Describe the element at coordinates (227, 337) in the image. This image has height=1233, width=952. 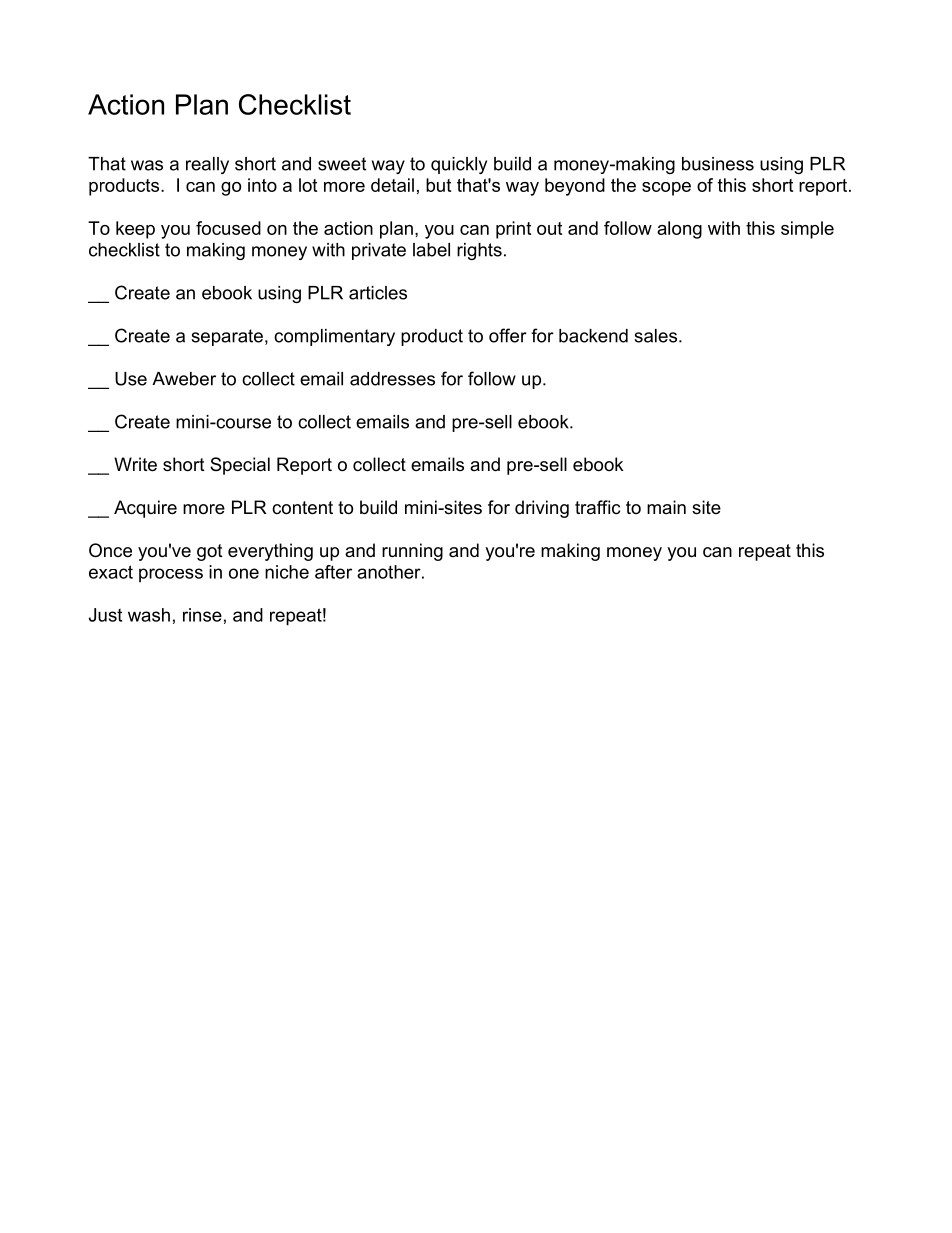
I see `separate` at that location.
